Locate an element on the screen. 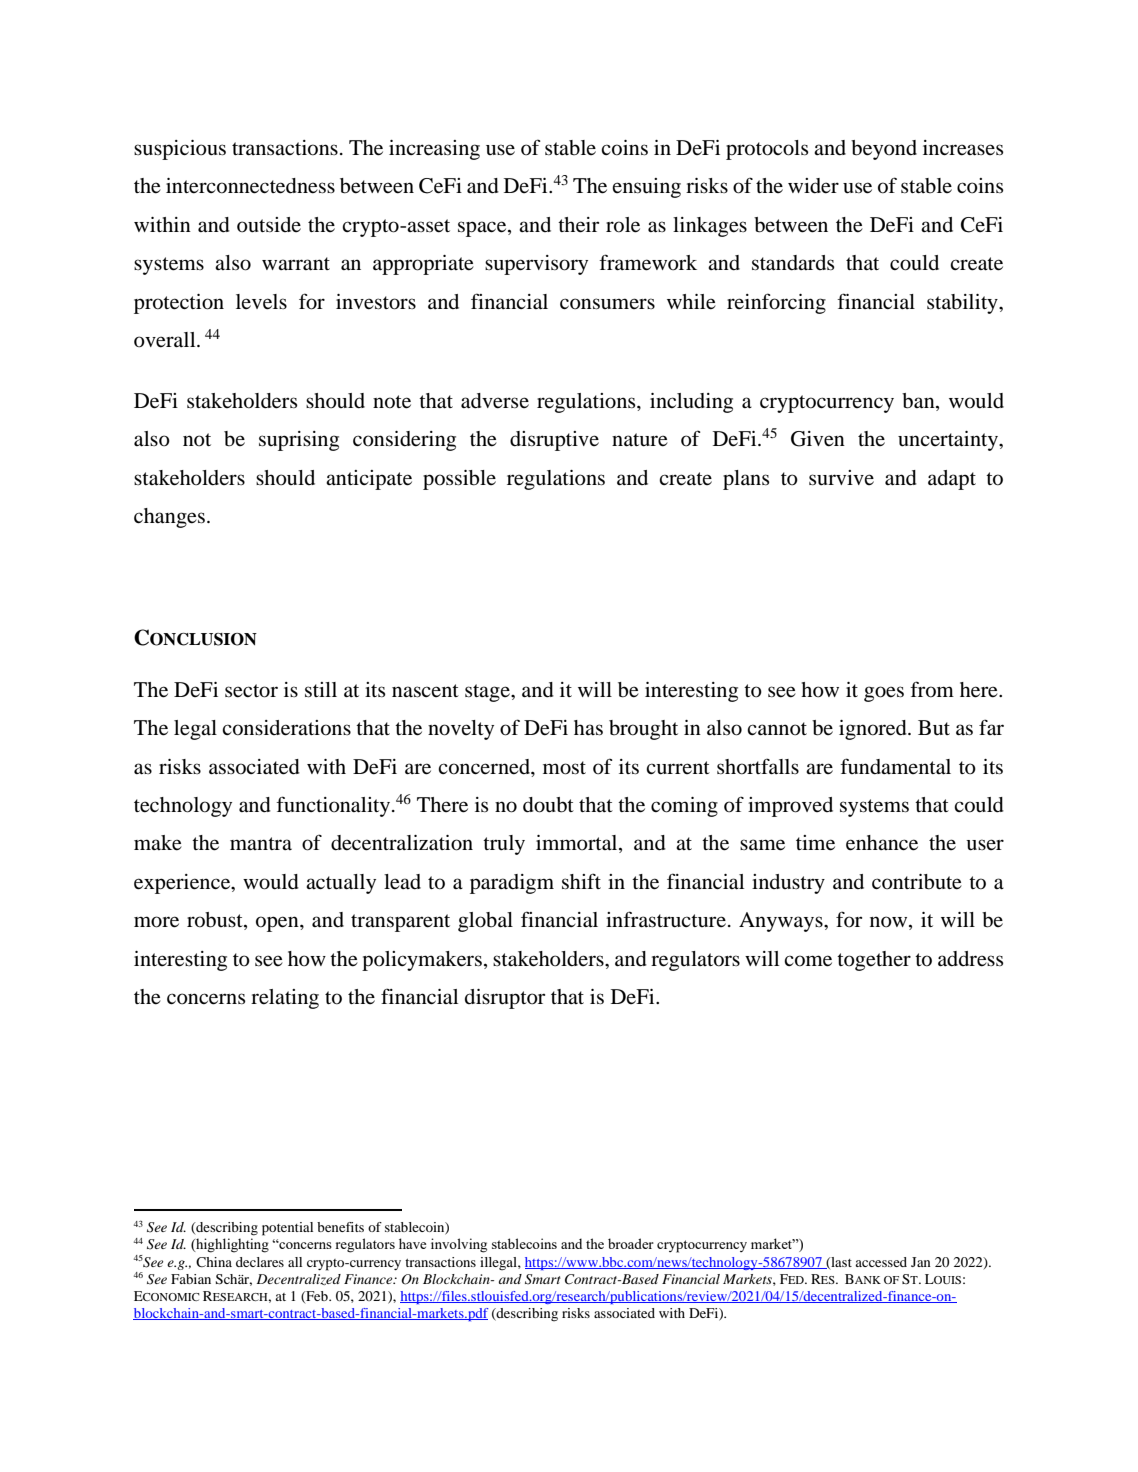 This screenshot has width=1138, height=1472. sector is located at coordinates (251, 691).
